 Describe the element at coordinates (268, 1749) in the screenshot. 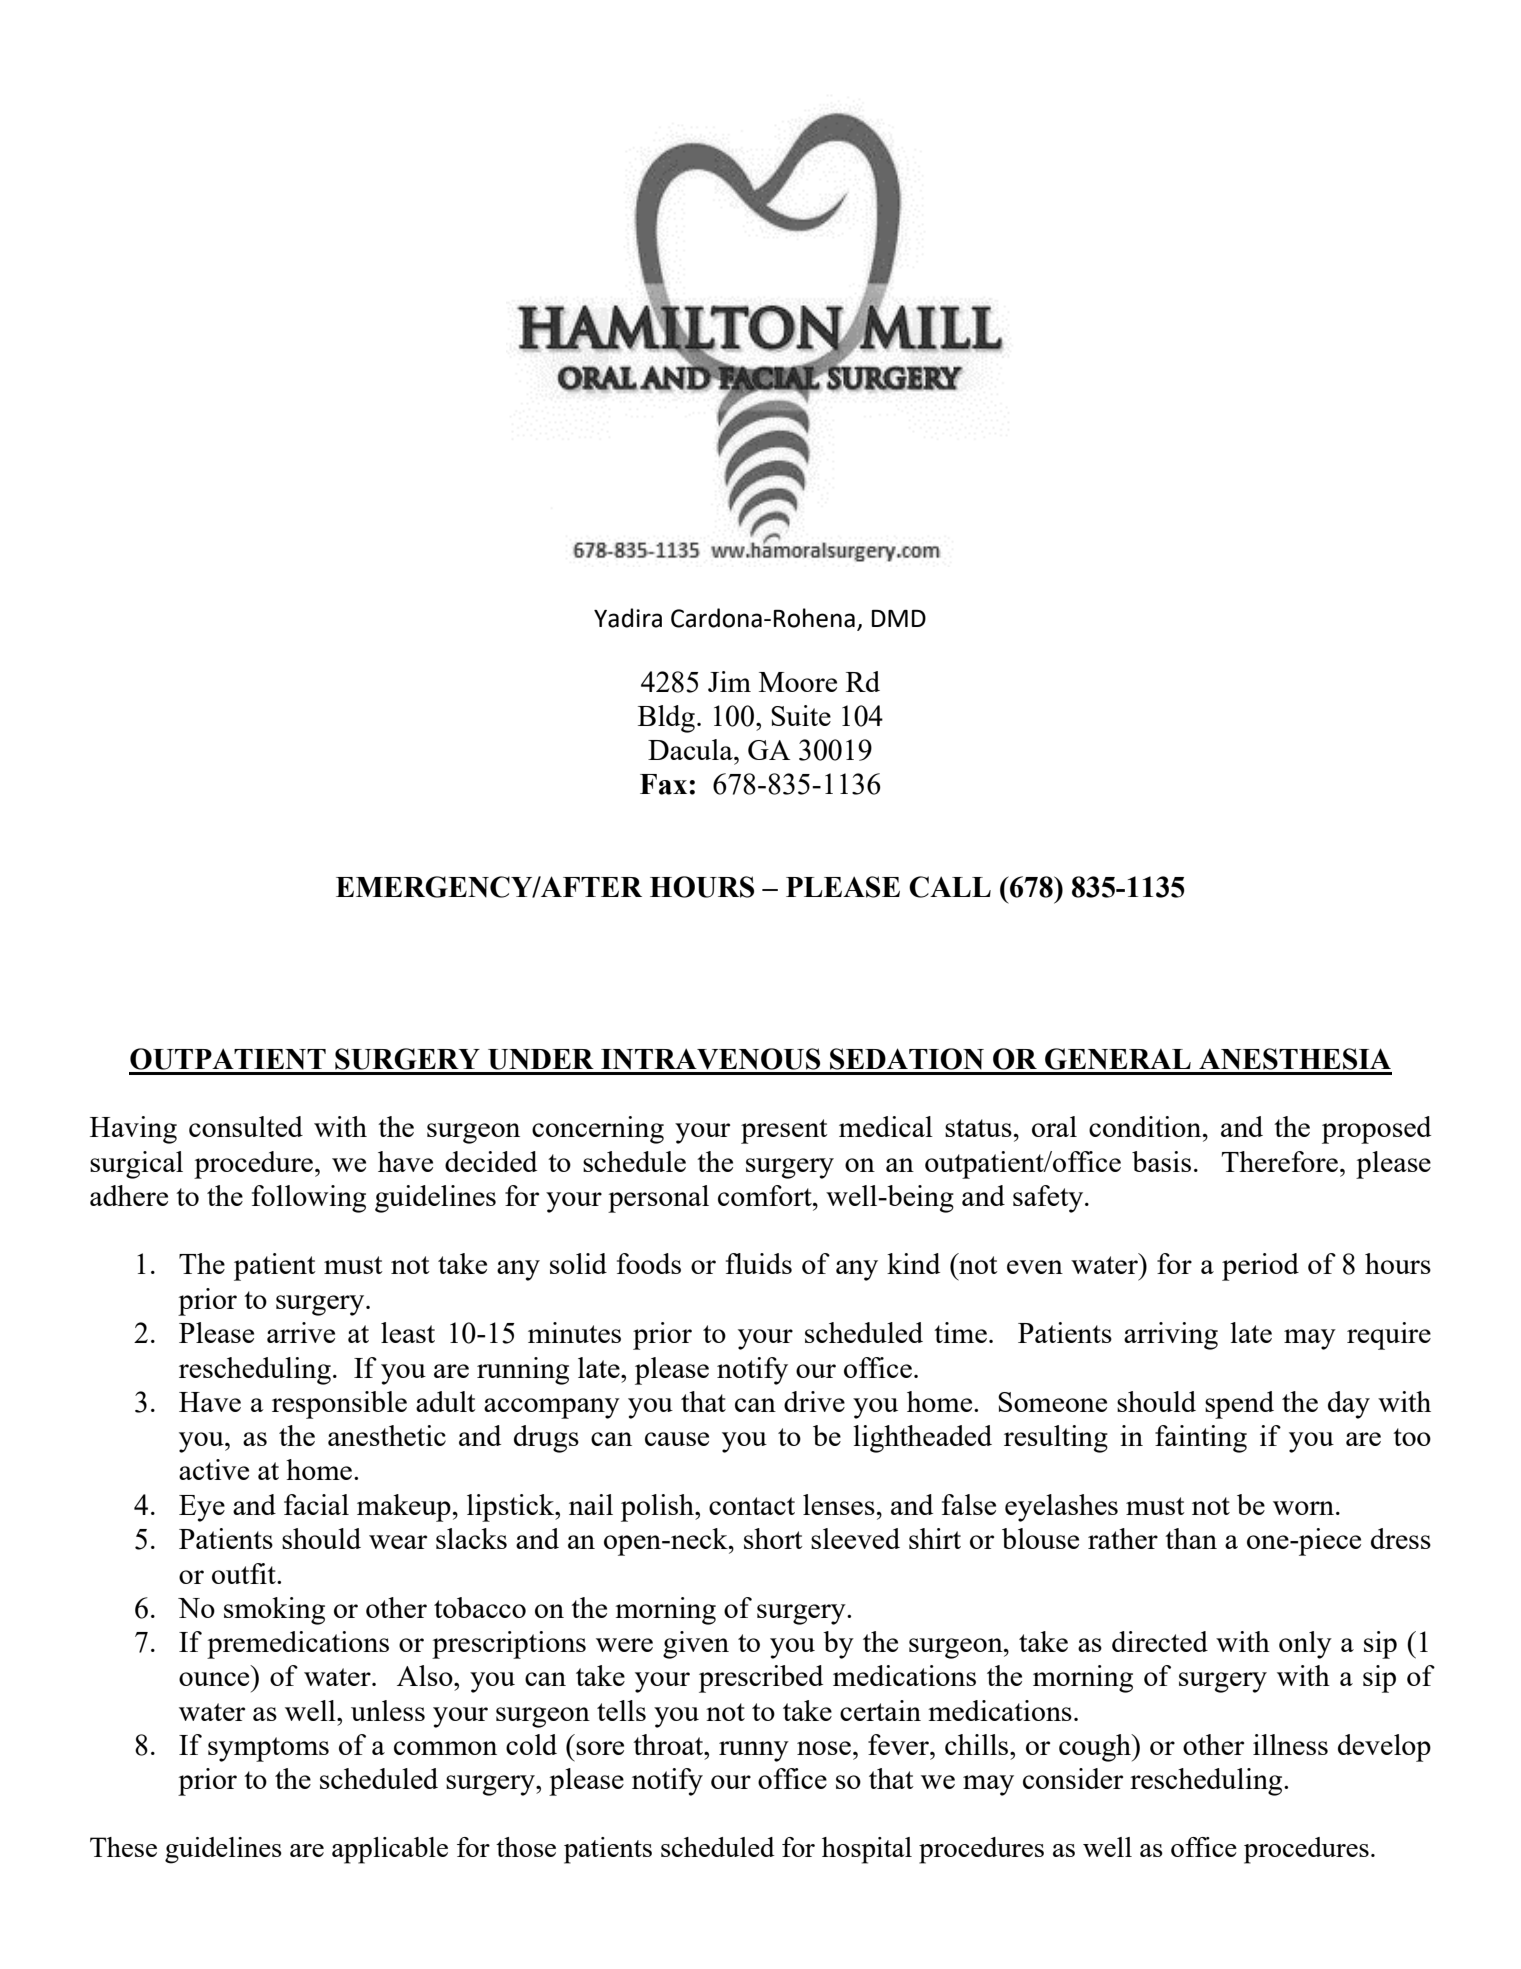

I see `symptoms` at that location.
